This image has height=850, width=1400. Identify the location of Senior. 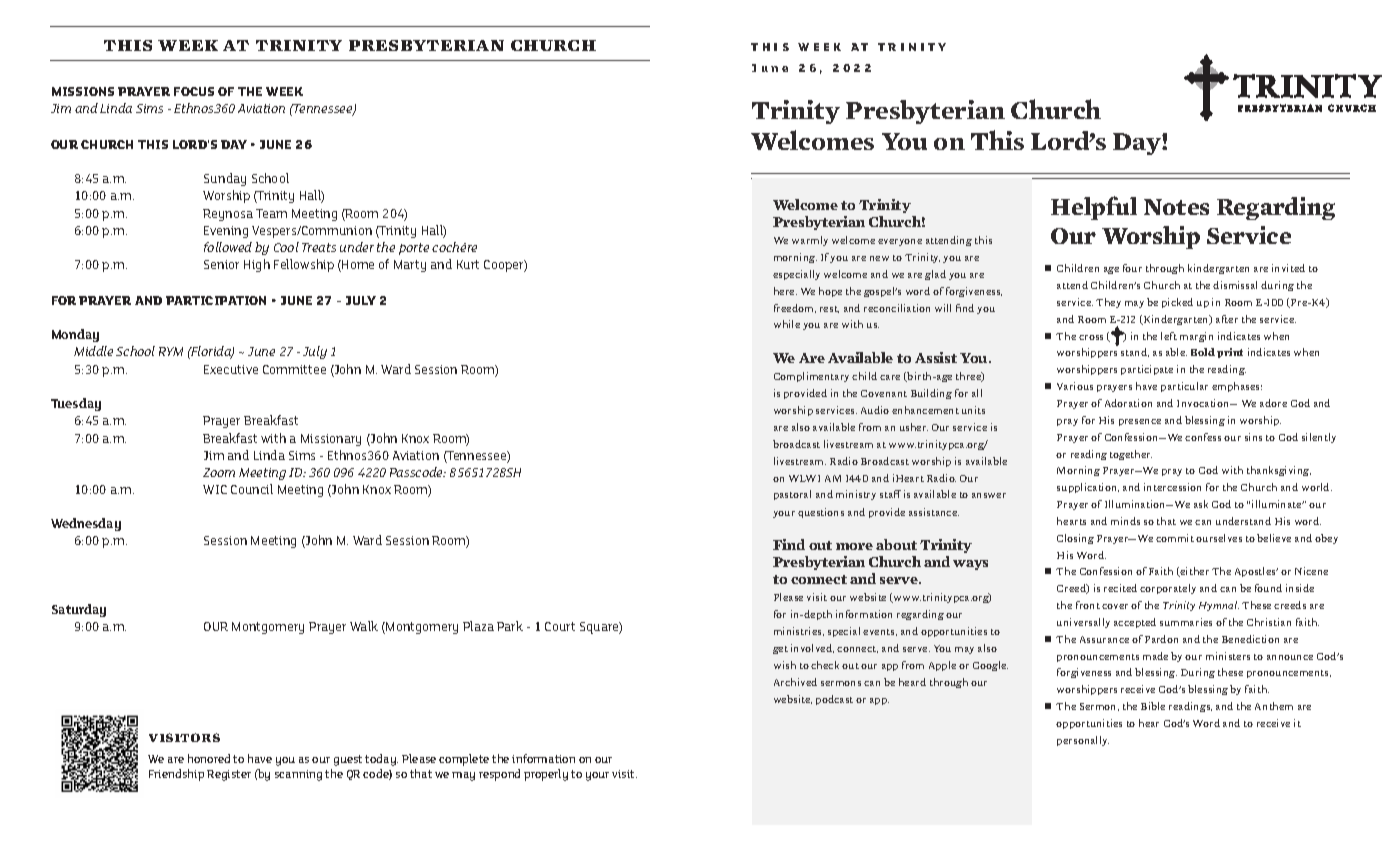
(221, 264).
